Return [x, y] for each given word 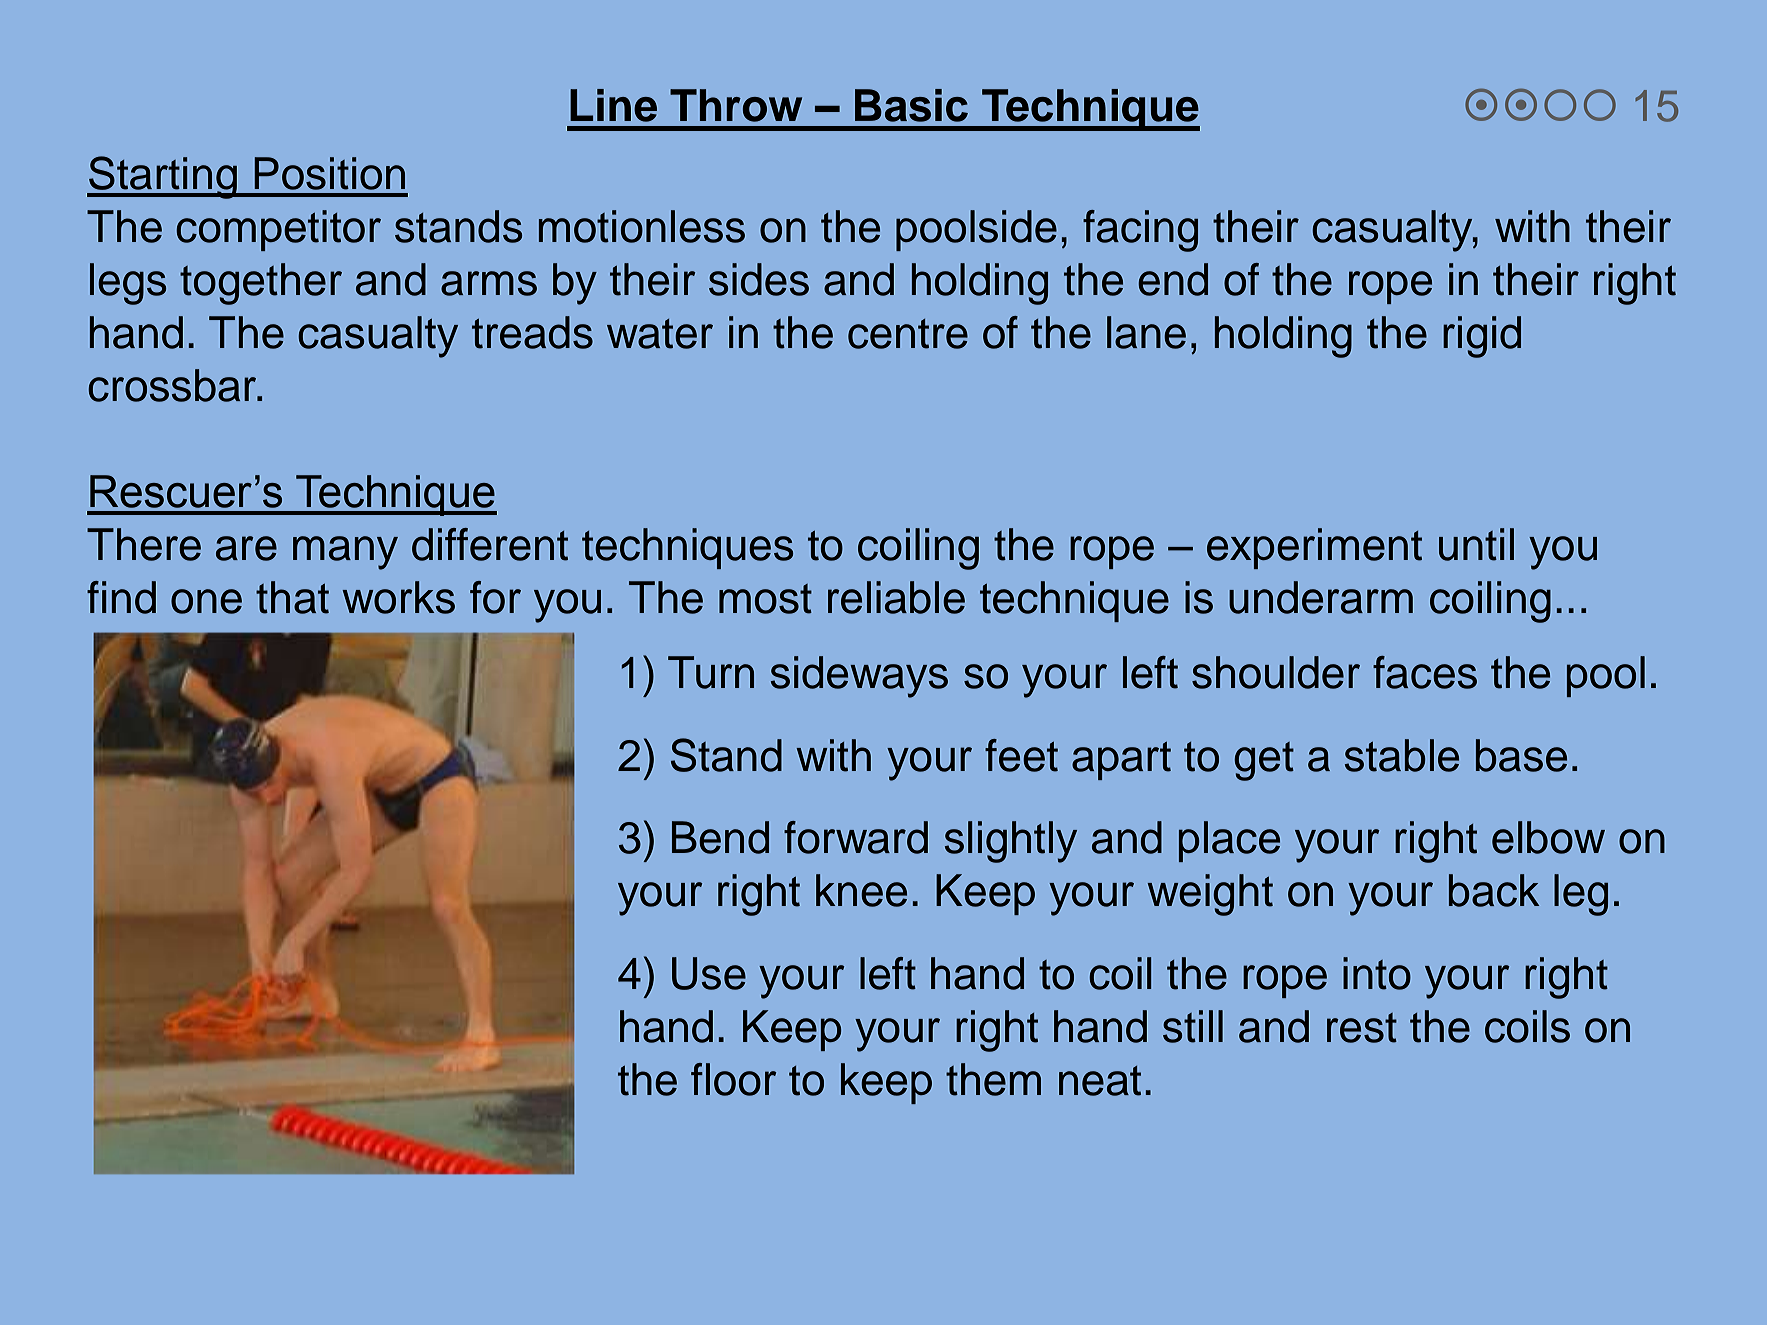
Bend [720, 837]
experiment [1314, 548]
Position [329, 173]
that [292, 597]
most [765, 599]
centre [908, 334]
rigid [1482, 337]
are [246, 548]
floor [734, 1079]
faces [1425, 672]
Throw [736, 105]
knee [861, 890]
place [1229, 841]
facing [1140, 231]
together [261, 284]
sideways [859, 677]
